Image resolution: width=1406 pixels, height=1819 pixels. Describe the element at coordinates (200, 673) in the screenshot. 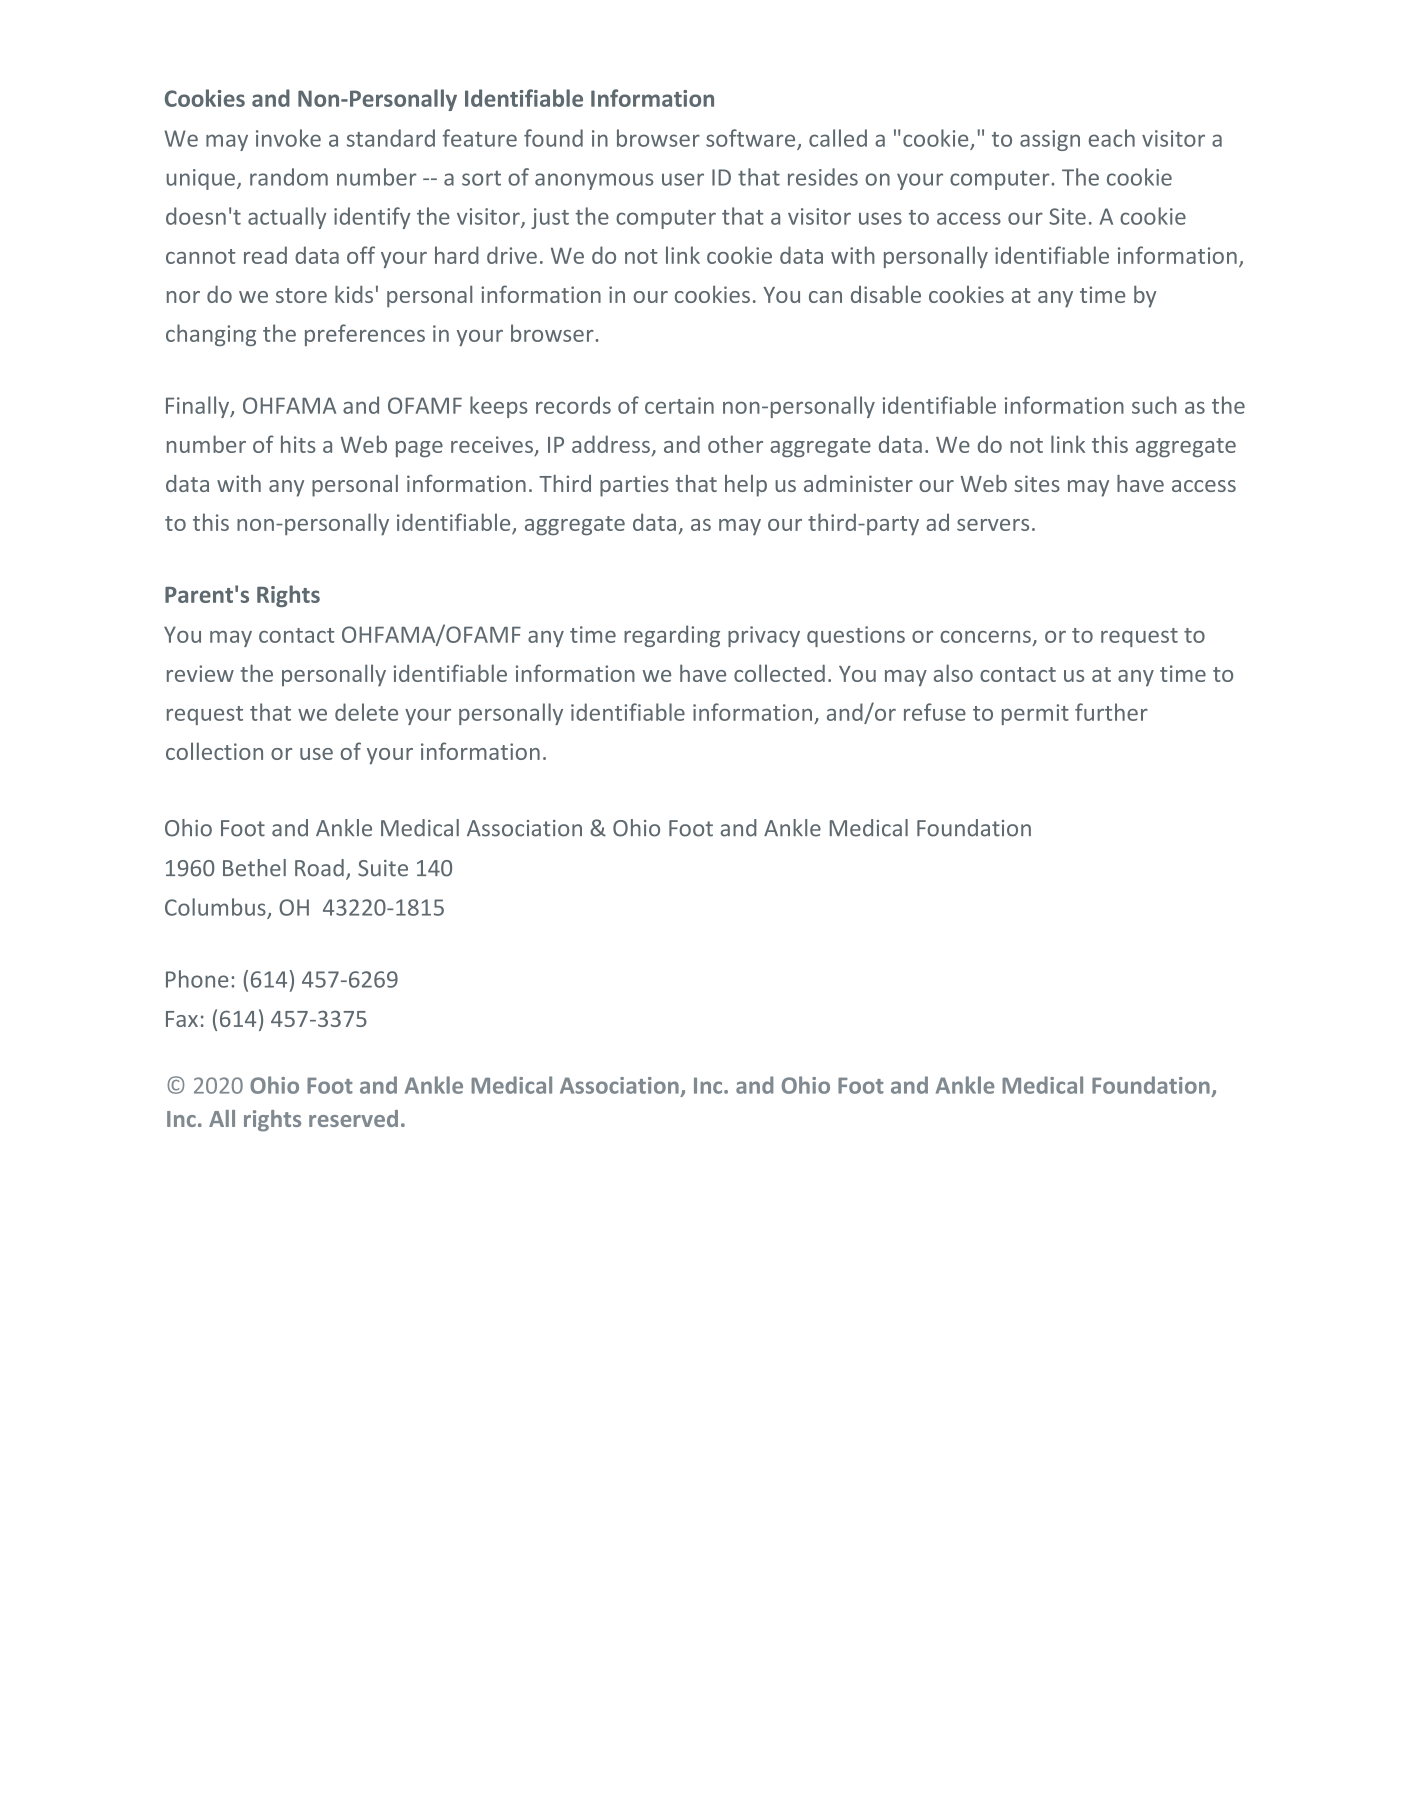

I see `review` at that location.
